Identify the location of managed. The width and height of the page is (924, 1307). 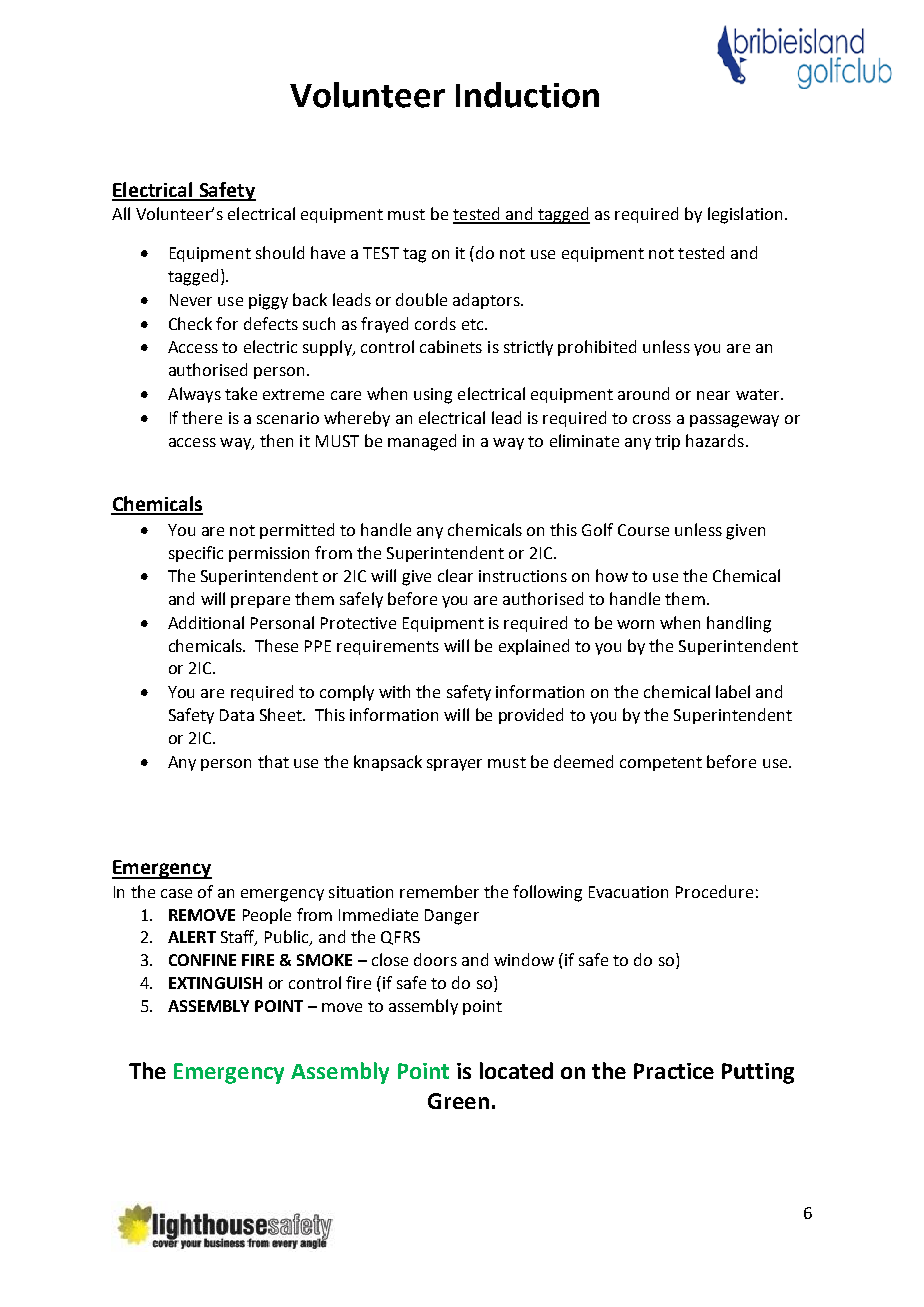
(422, 442).
